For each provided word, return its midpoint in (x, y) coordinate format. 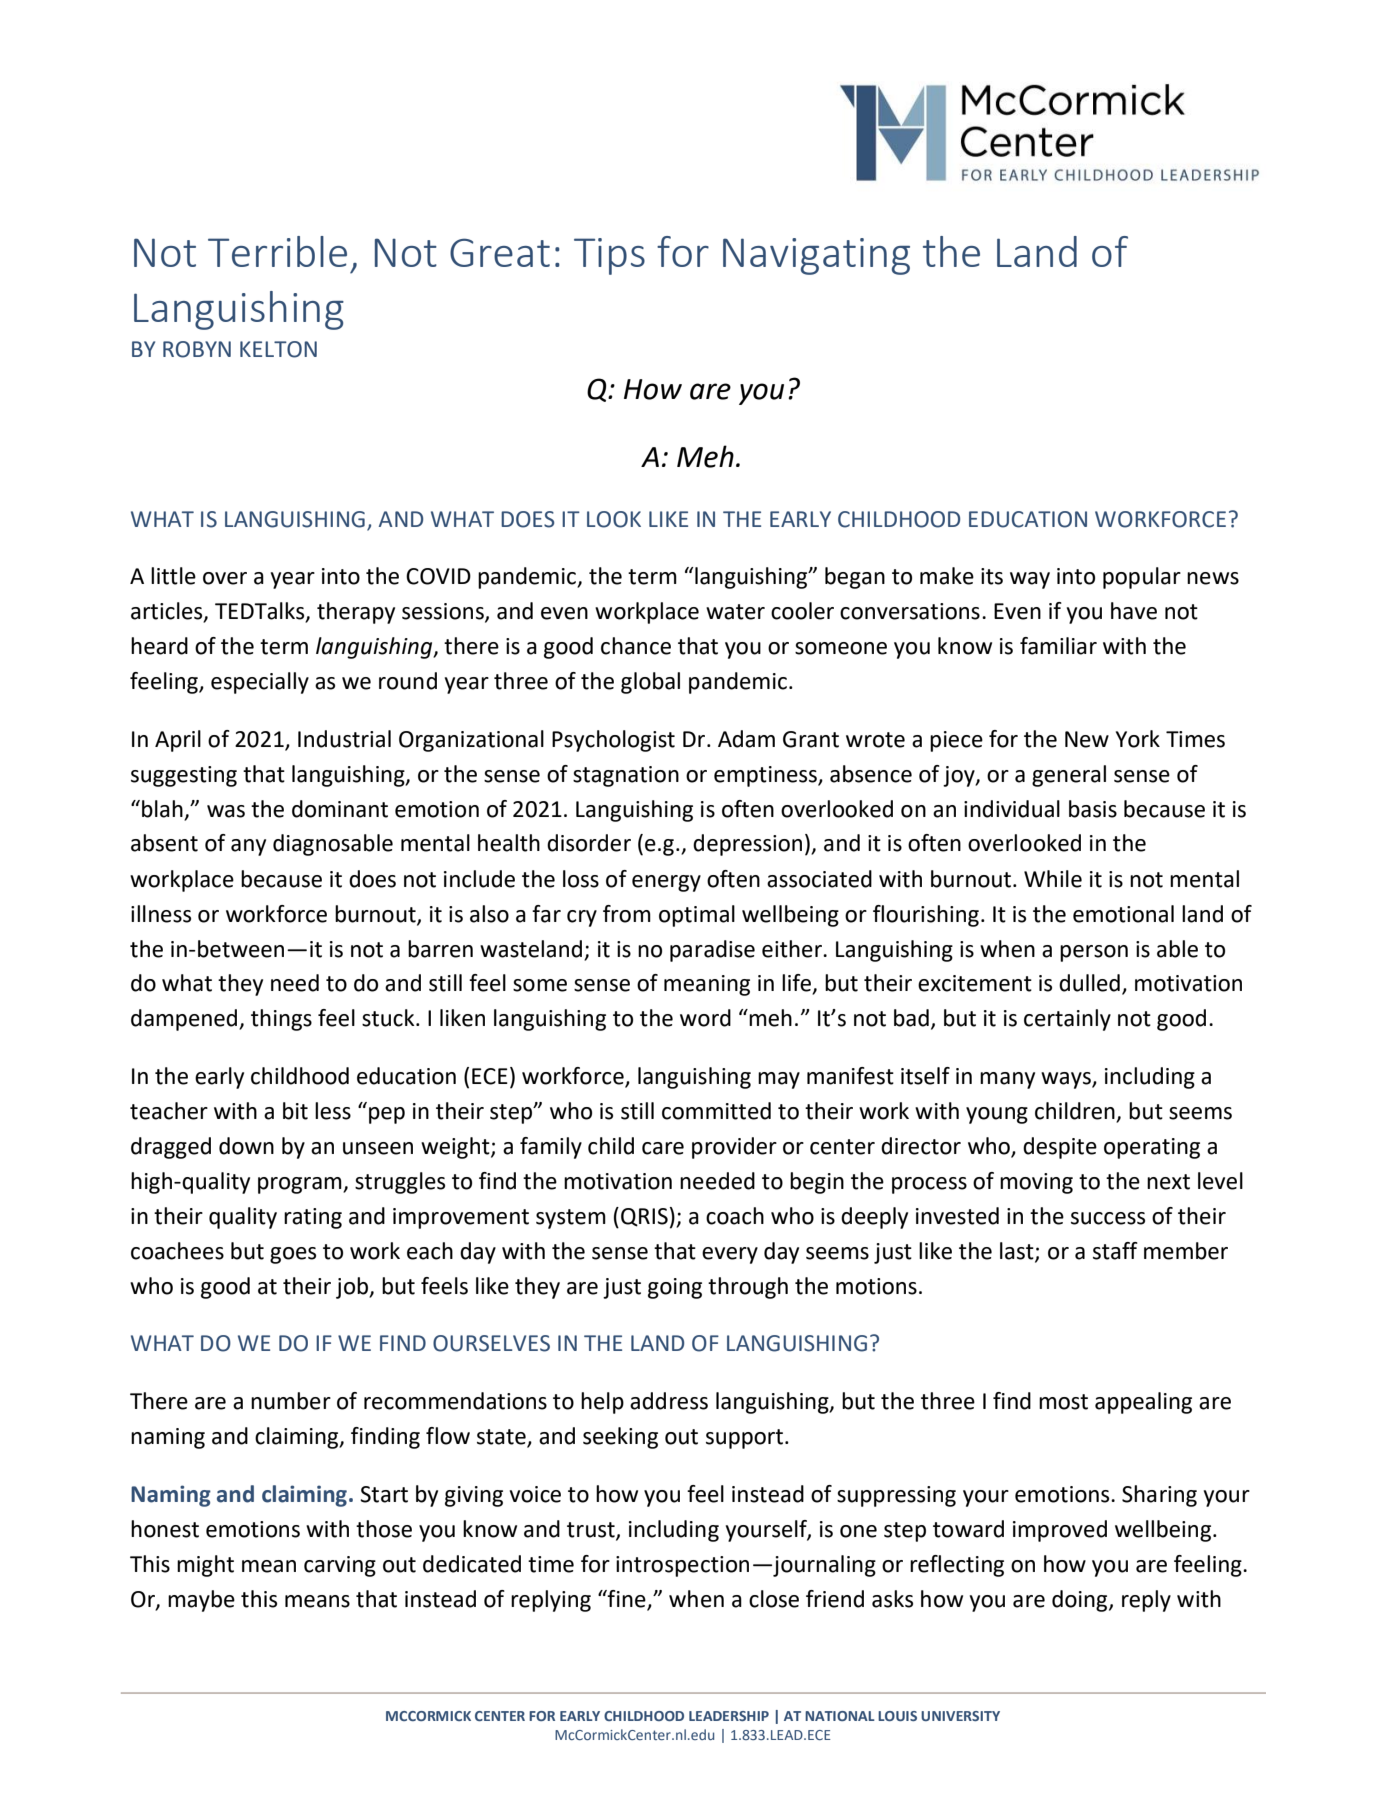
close (774, 1599)
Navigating (816, 256)
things (281, 1020)
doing (1081, 1601)
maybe (201, 1601)
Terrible (277, 251)
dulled (1089, 983)
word (705, 1018)
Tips (609, 256)
